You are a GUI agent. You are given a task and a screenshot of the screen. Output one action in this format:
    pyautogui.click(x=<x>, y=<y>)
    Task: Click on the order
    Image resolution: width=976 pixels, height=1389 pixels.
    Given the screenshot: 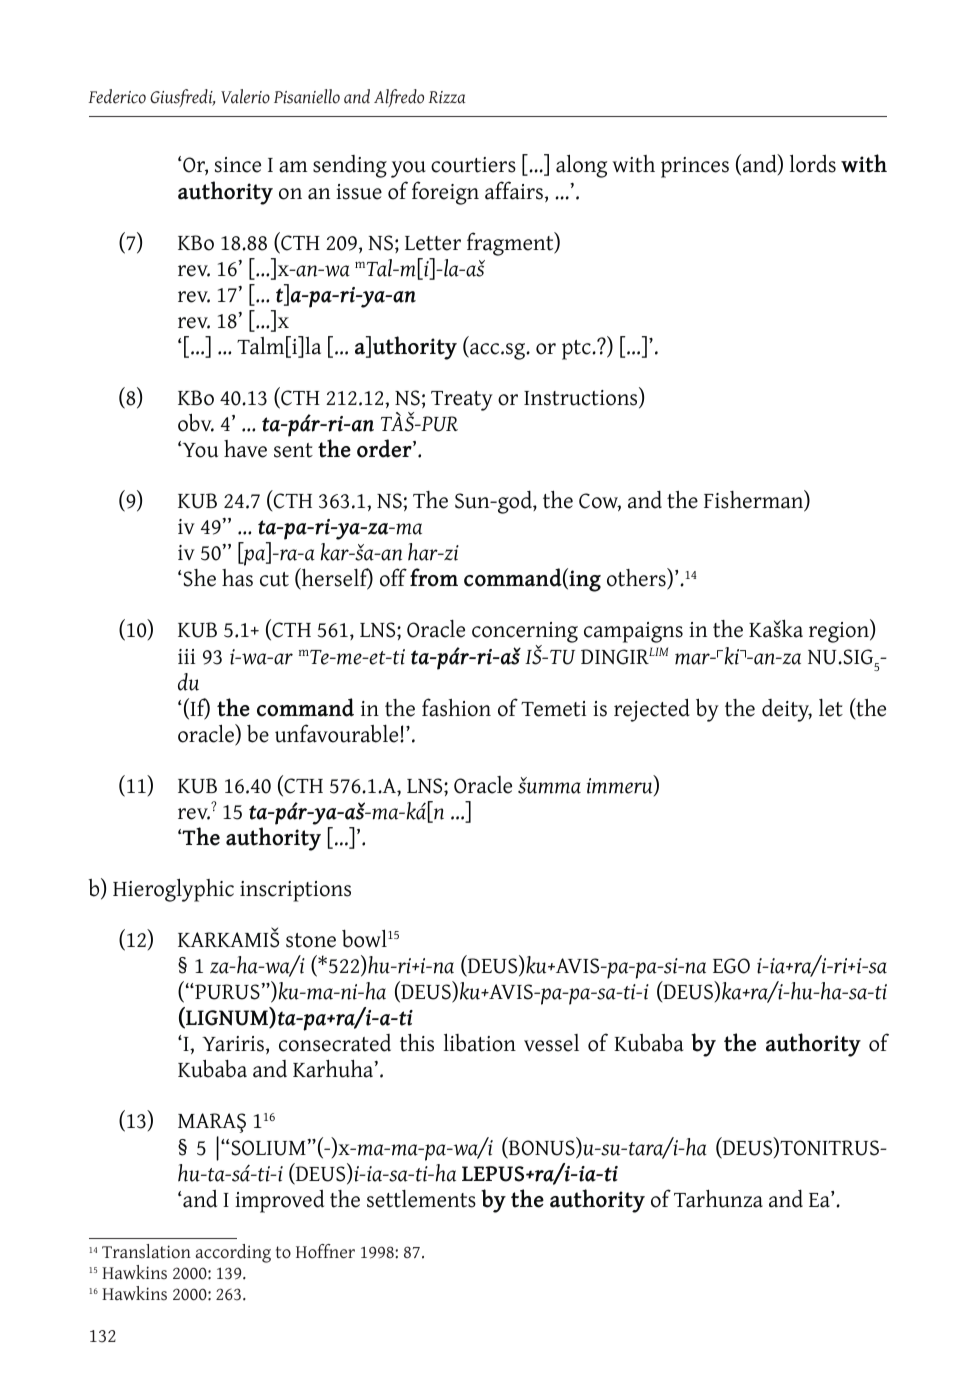 What is the action you would take?
    pyautogui.click(x=385, y=448)
